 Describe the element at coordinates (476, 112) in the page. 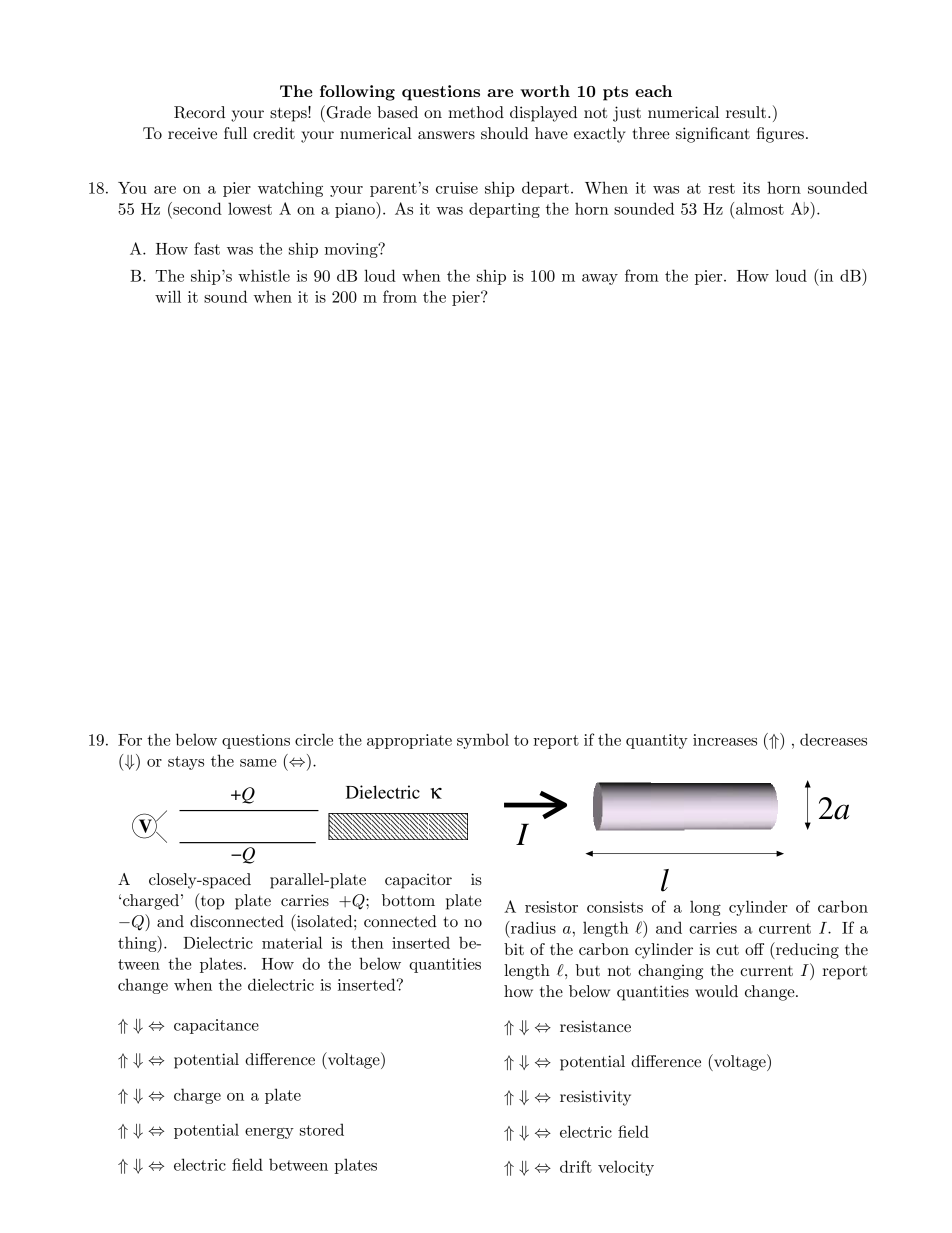

I see `method` at that location.
